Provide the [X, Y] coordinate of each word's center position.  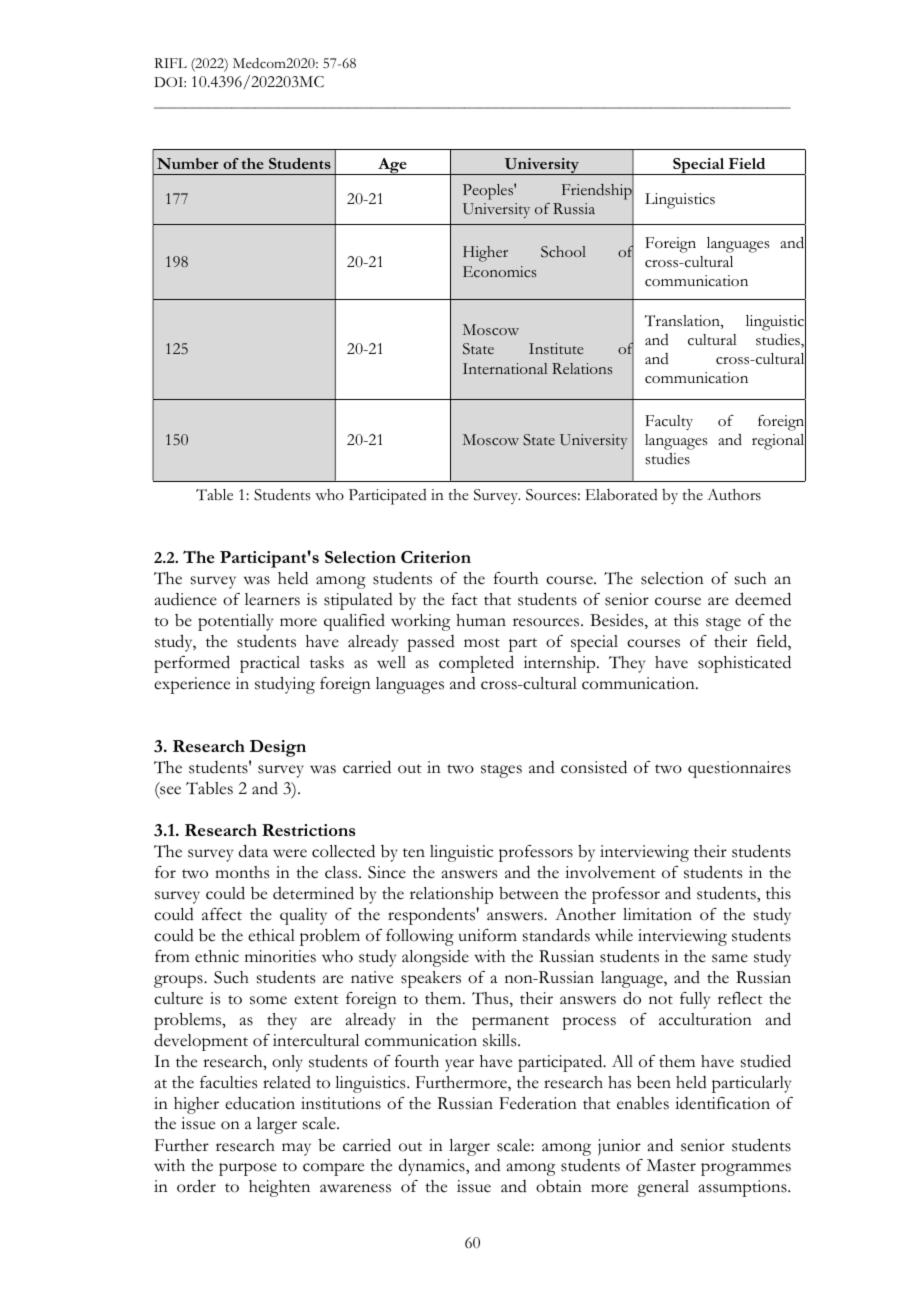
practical [270, 664]
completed [476, 664]
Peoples [489, 192]
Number [188, 163]
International [505, 368]
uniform [488, 935]
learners [272, 599]
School [563, 252]
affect [222, 914]
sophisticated [744, 664]
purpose [248, 1169]
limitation [657, 914]
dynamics [433, 1167]
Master [671, 1165]
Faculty [669, 422]
